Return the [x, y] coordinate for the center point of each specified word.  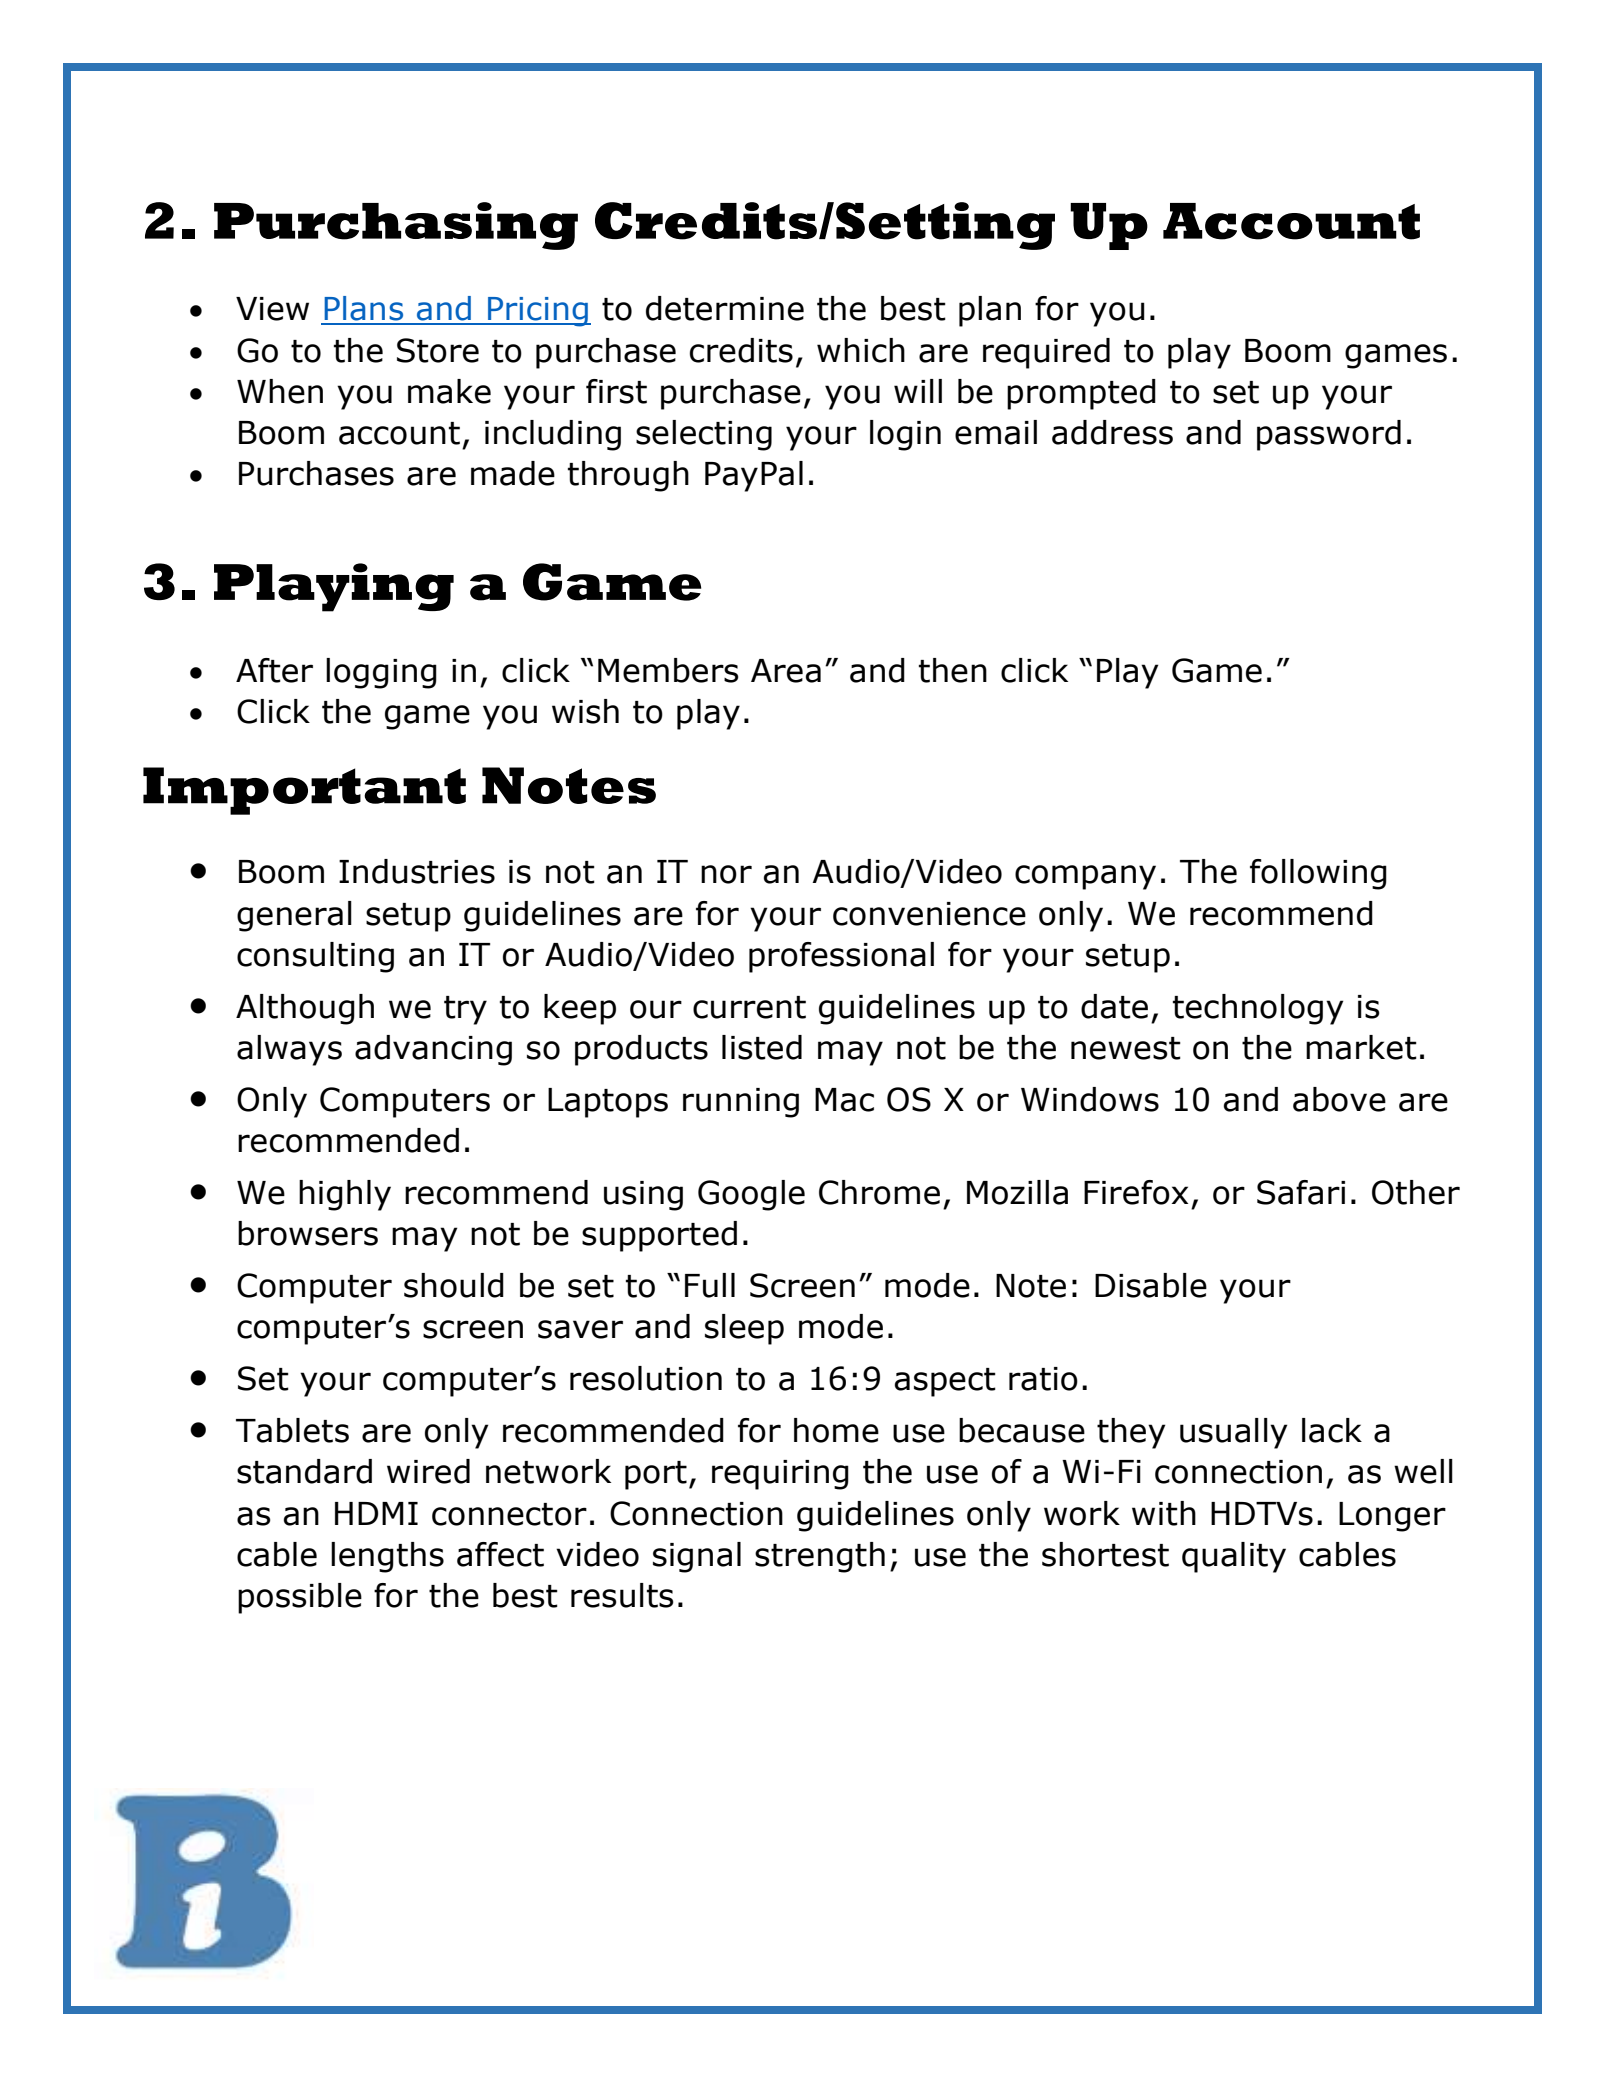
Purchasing [396, 226]
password [1329, 435]
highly [345, 1195]
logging [381, 673]
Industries [417, 871]
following [1318, 874]
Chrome [879, 1192]
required [1046, 353]
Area [786, 671]
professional [841, 957]
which [861, 350]
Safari [1301, 1192]
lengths [387, 1557]
